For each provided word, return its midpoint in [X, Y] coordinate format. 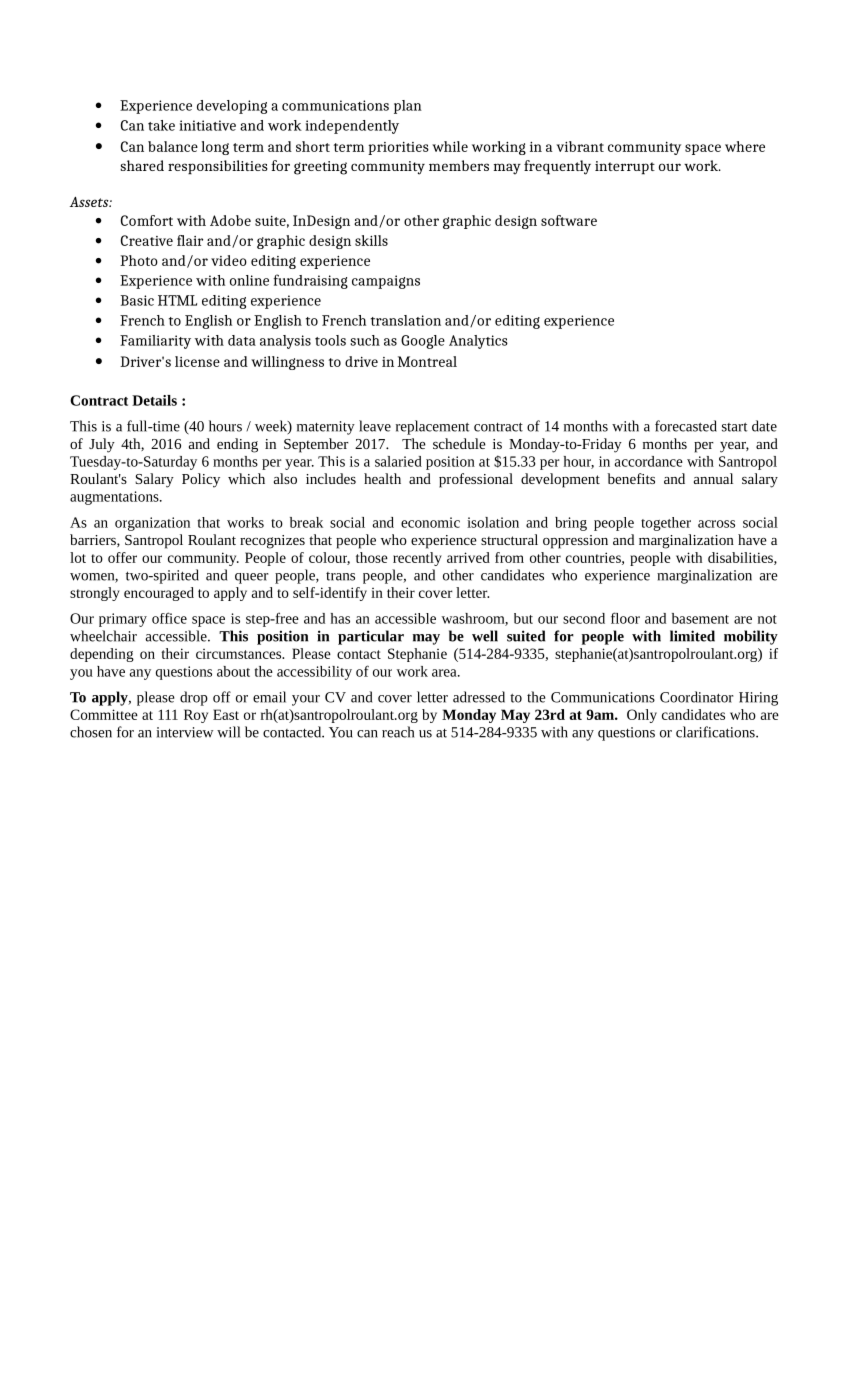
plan [408, 107]
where [745, 146]
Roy [196, 716]
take [161, 125]
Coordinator [697, 697]
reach [398, 732]
